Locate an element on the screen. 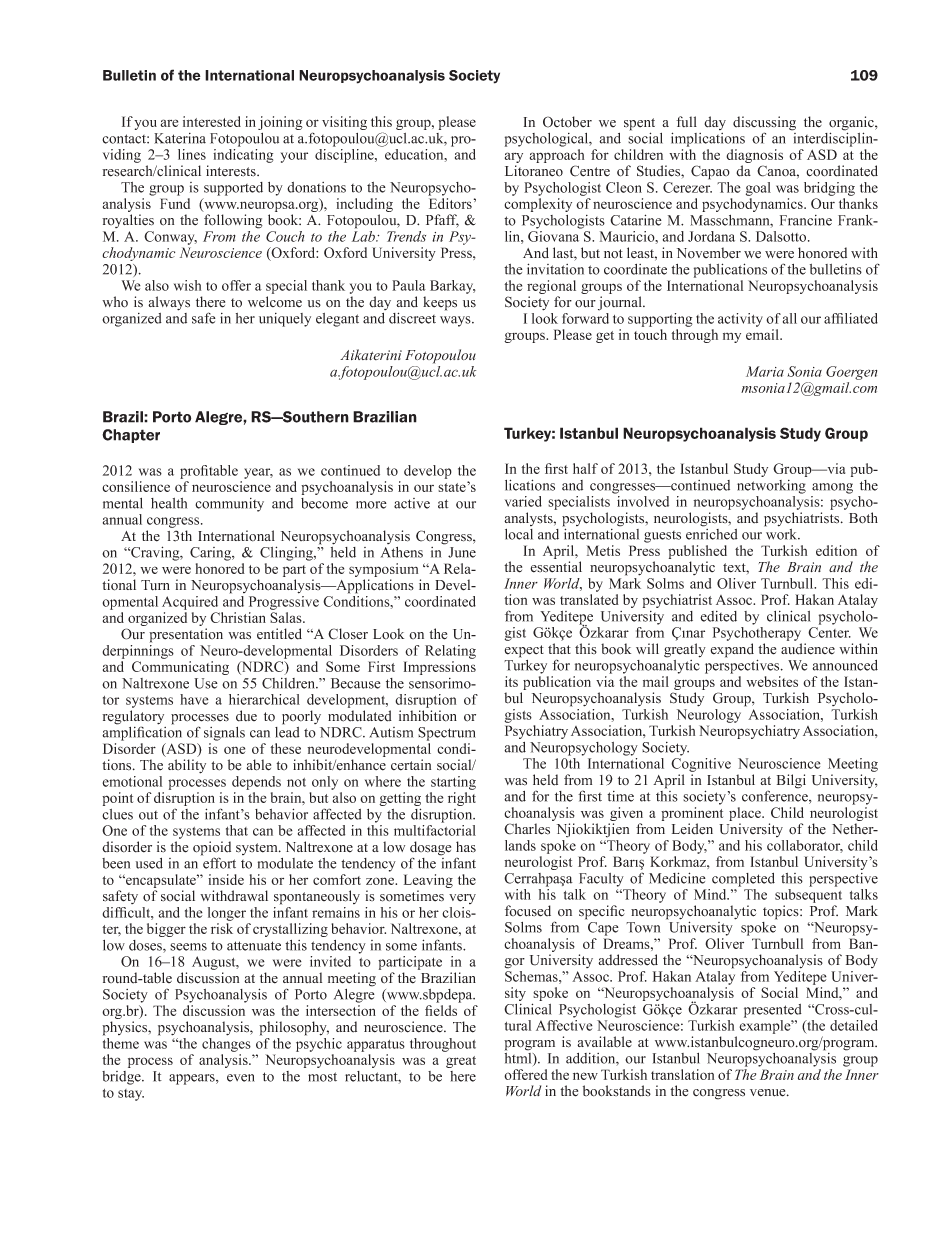 This screenshot has width=952, height=1234. Cognitive is located at coordinates (701, 765).
